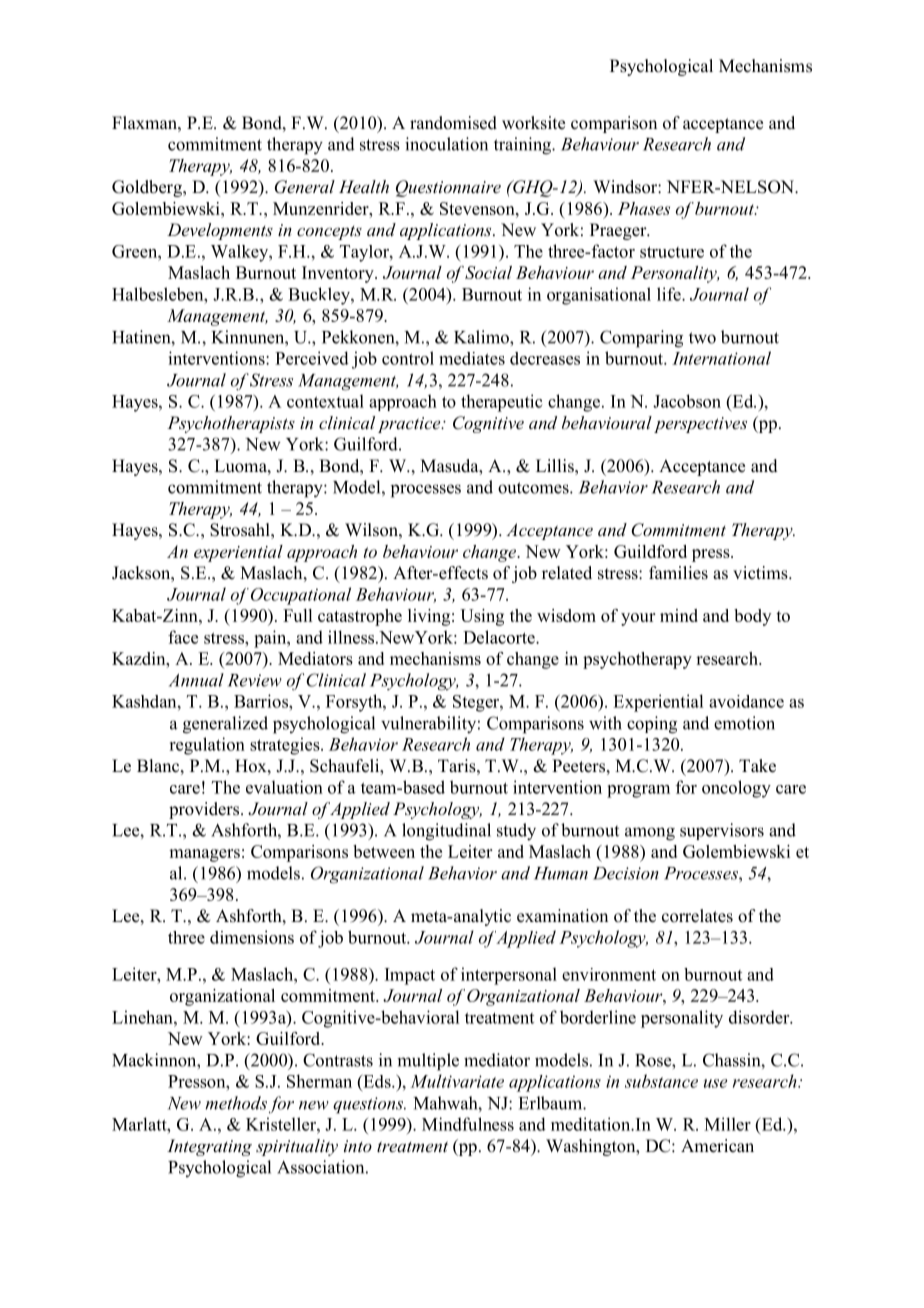 The width and height of the screenshot is (924, 1308). What do you see at coordinates (446, 832) in the screenshot?
I see `longitudinal` at bounding box center [446, 832].
